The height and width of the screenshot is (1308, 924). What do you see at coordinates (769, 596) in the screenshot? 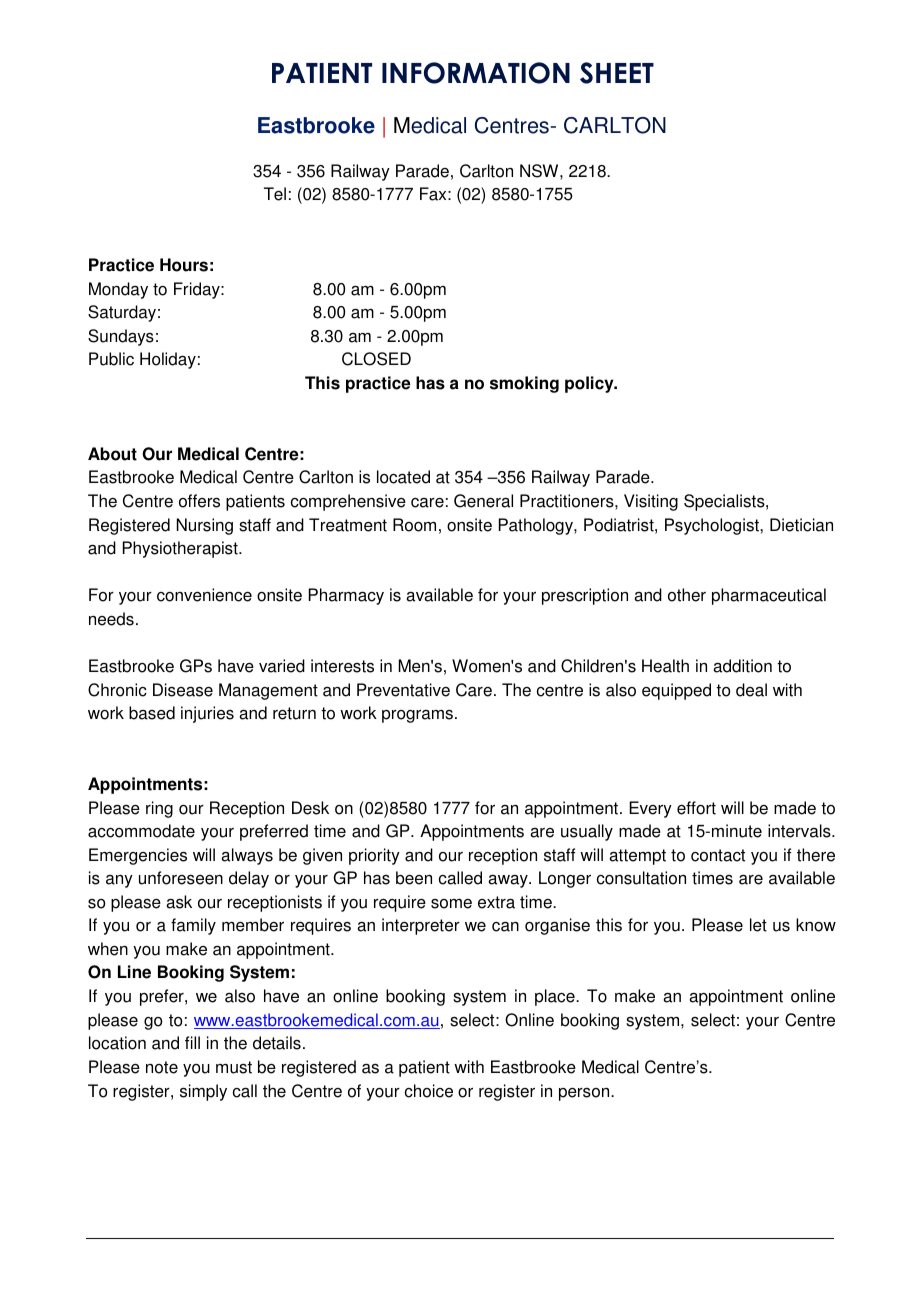
I see `pharmaceutical` at bounding box center [769, 596].
